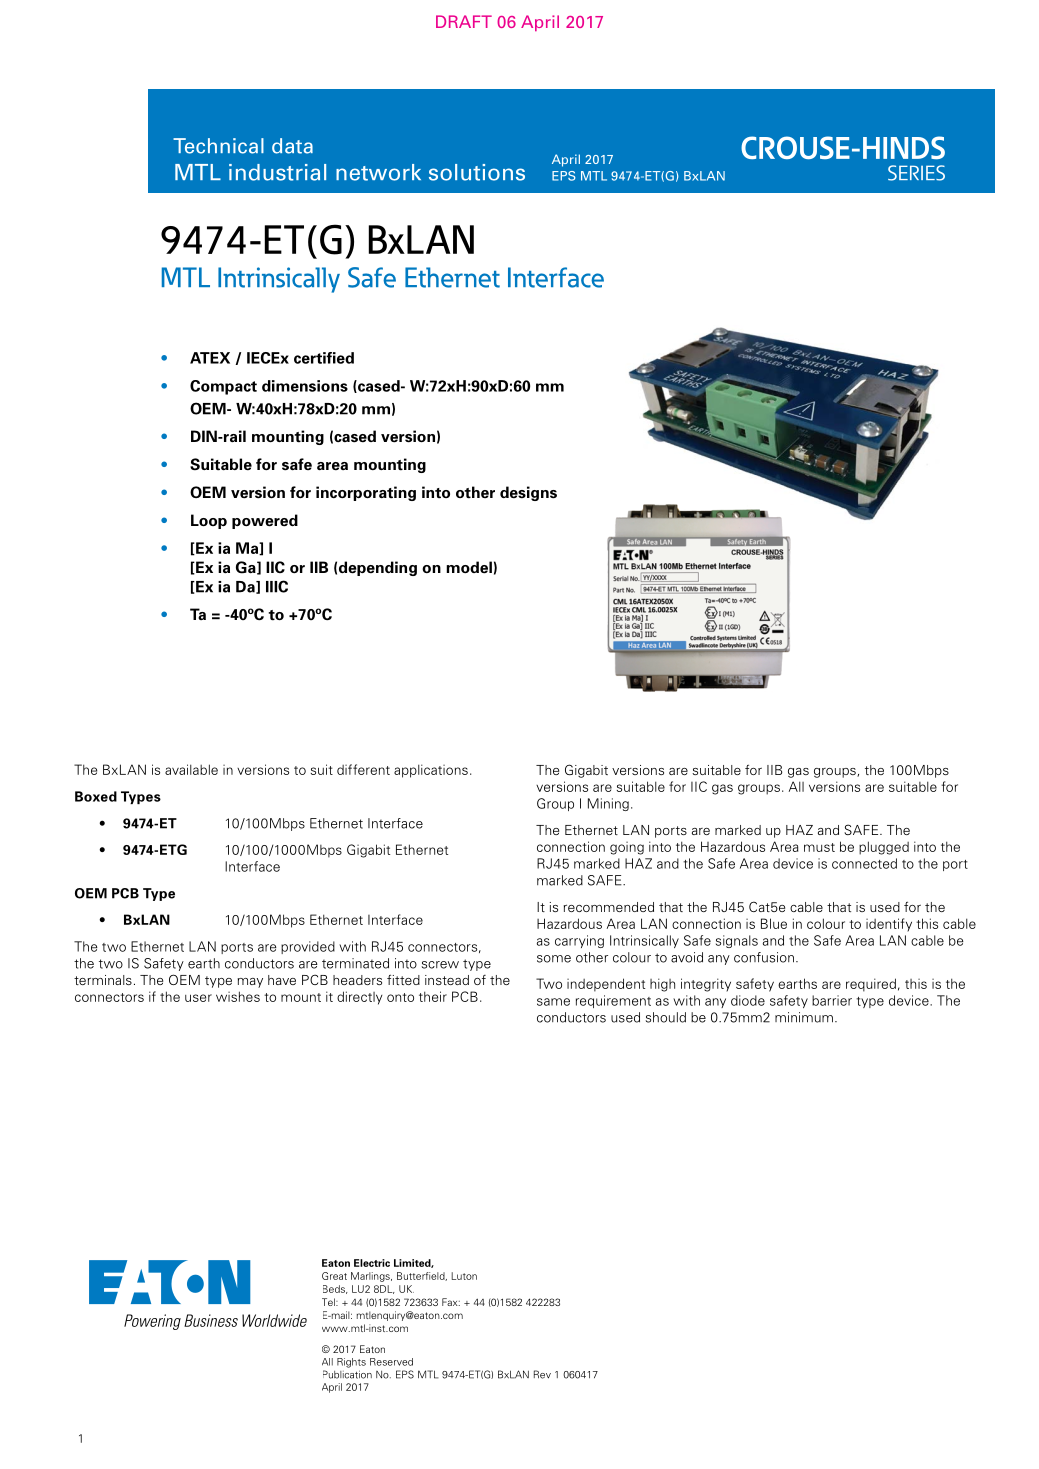  What do you see at coordinates (464, 1276) in the screenshot?
I see `Luton` at bounding box center [464, 1276].
